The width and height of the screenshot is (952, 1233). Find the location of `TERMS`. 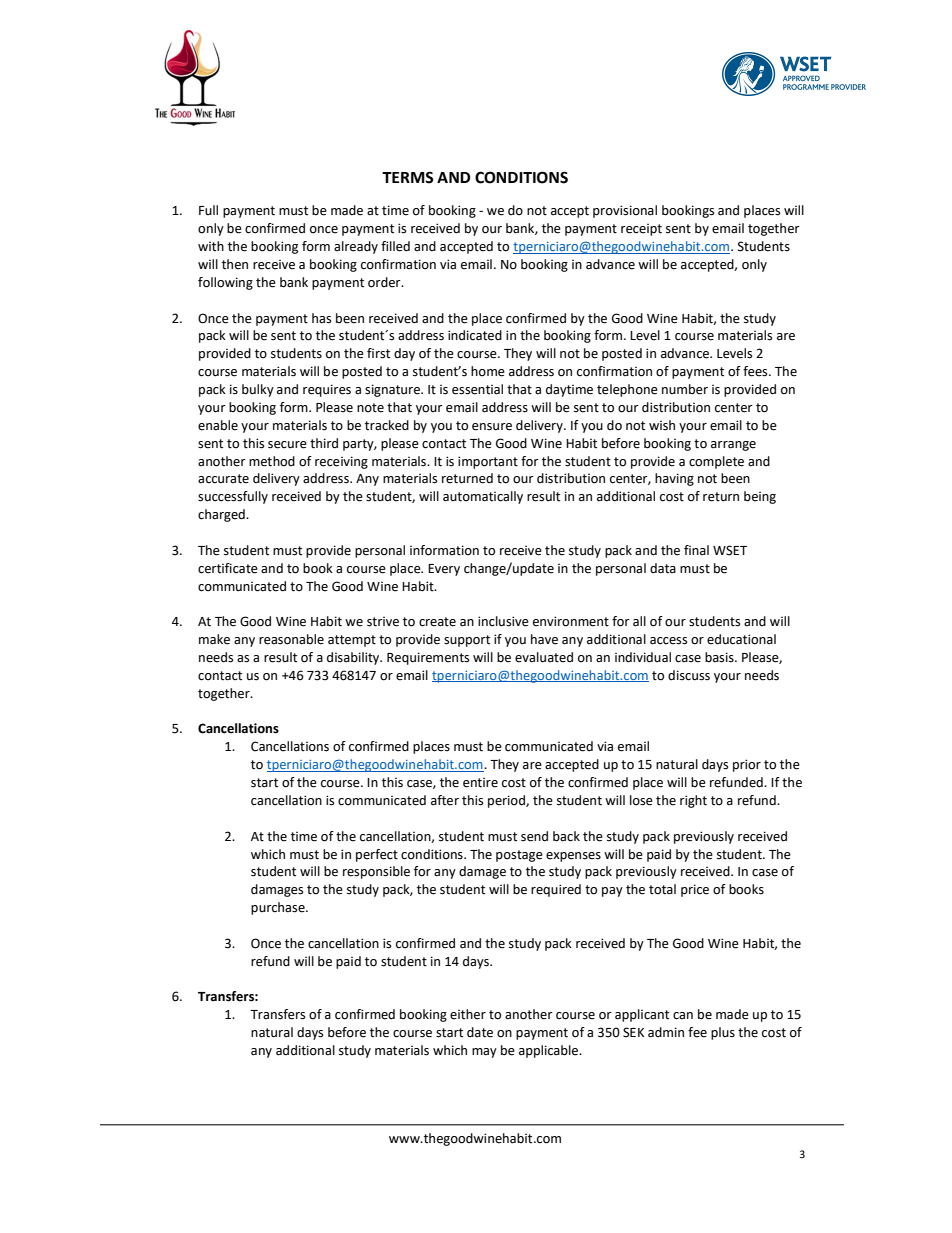

TERMS is located at coordinates (408, 177).
